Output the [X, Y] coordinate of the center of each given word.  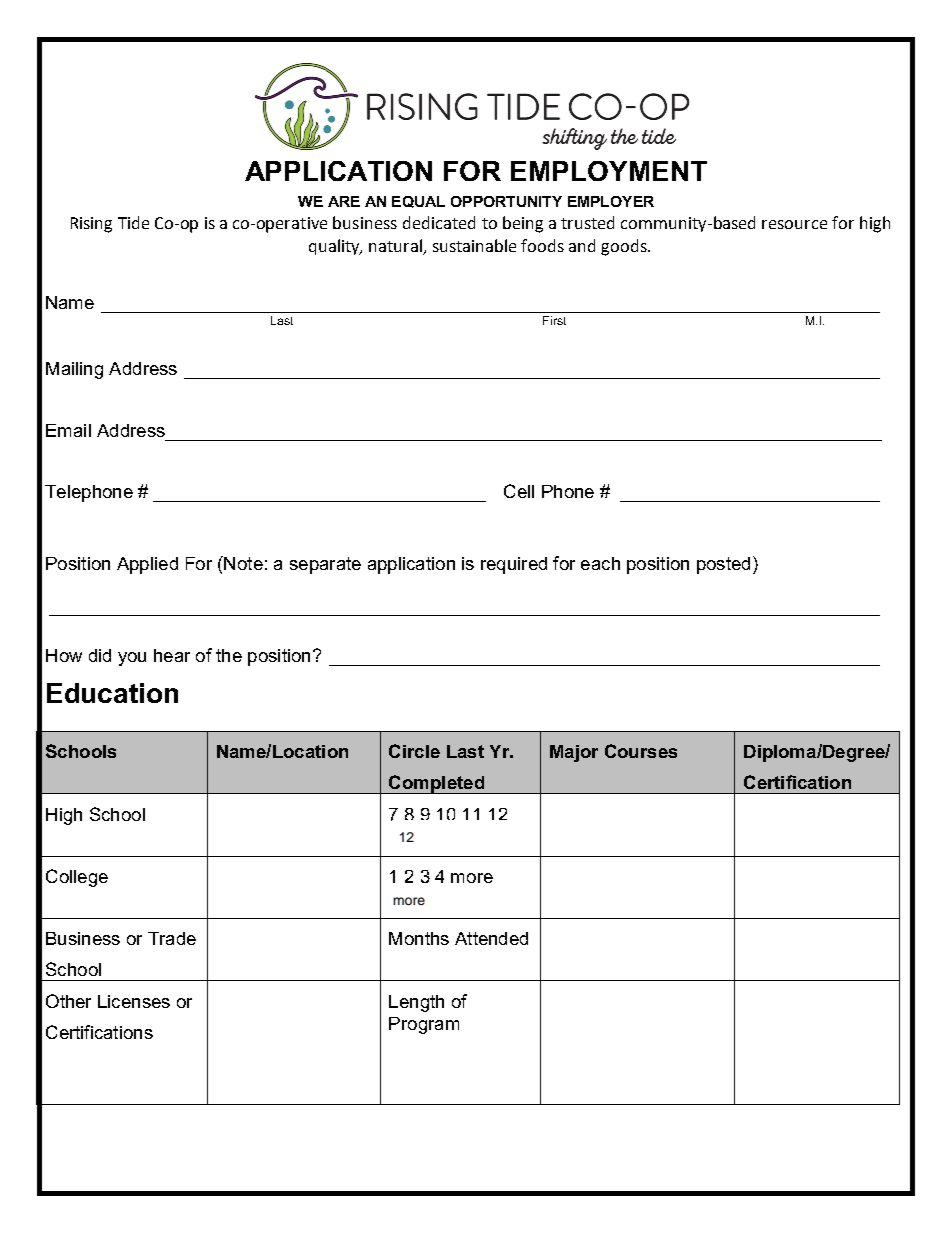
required [514, 565]
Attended [491, 938]
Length [416, 1003]
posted [723, 565]
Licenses [134, 1001]
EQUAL [418, 202]
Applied [147, 565]
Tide [133, 222]
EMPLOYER [611, 201]
